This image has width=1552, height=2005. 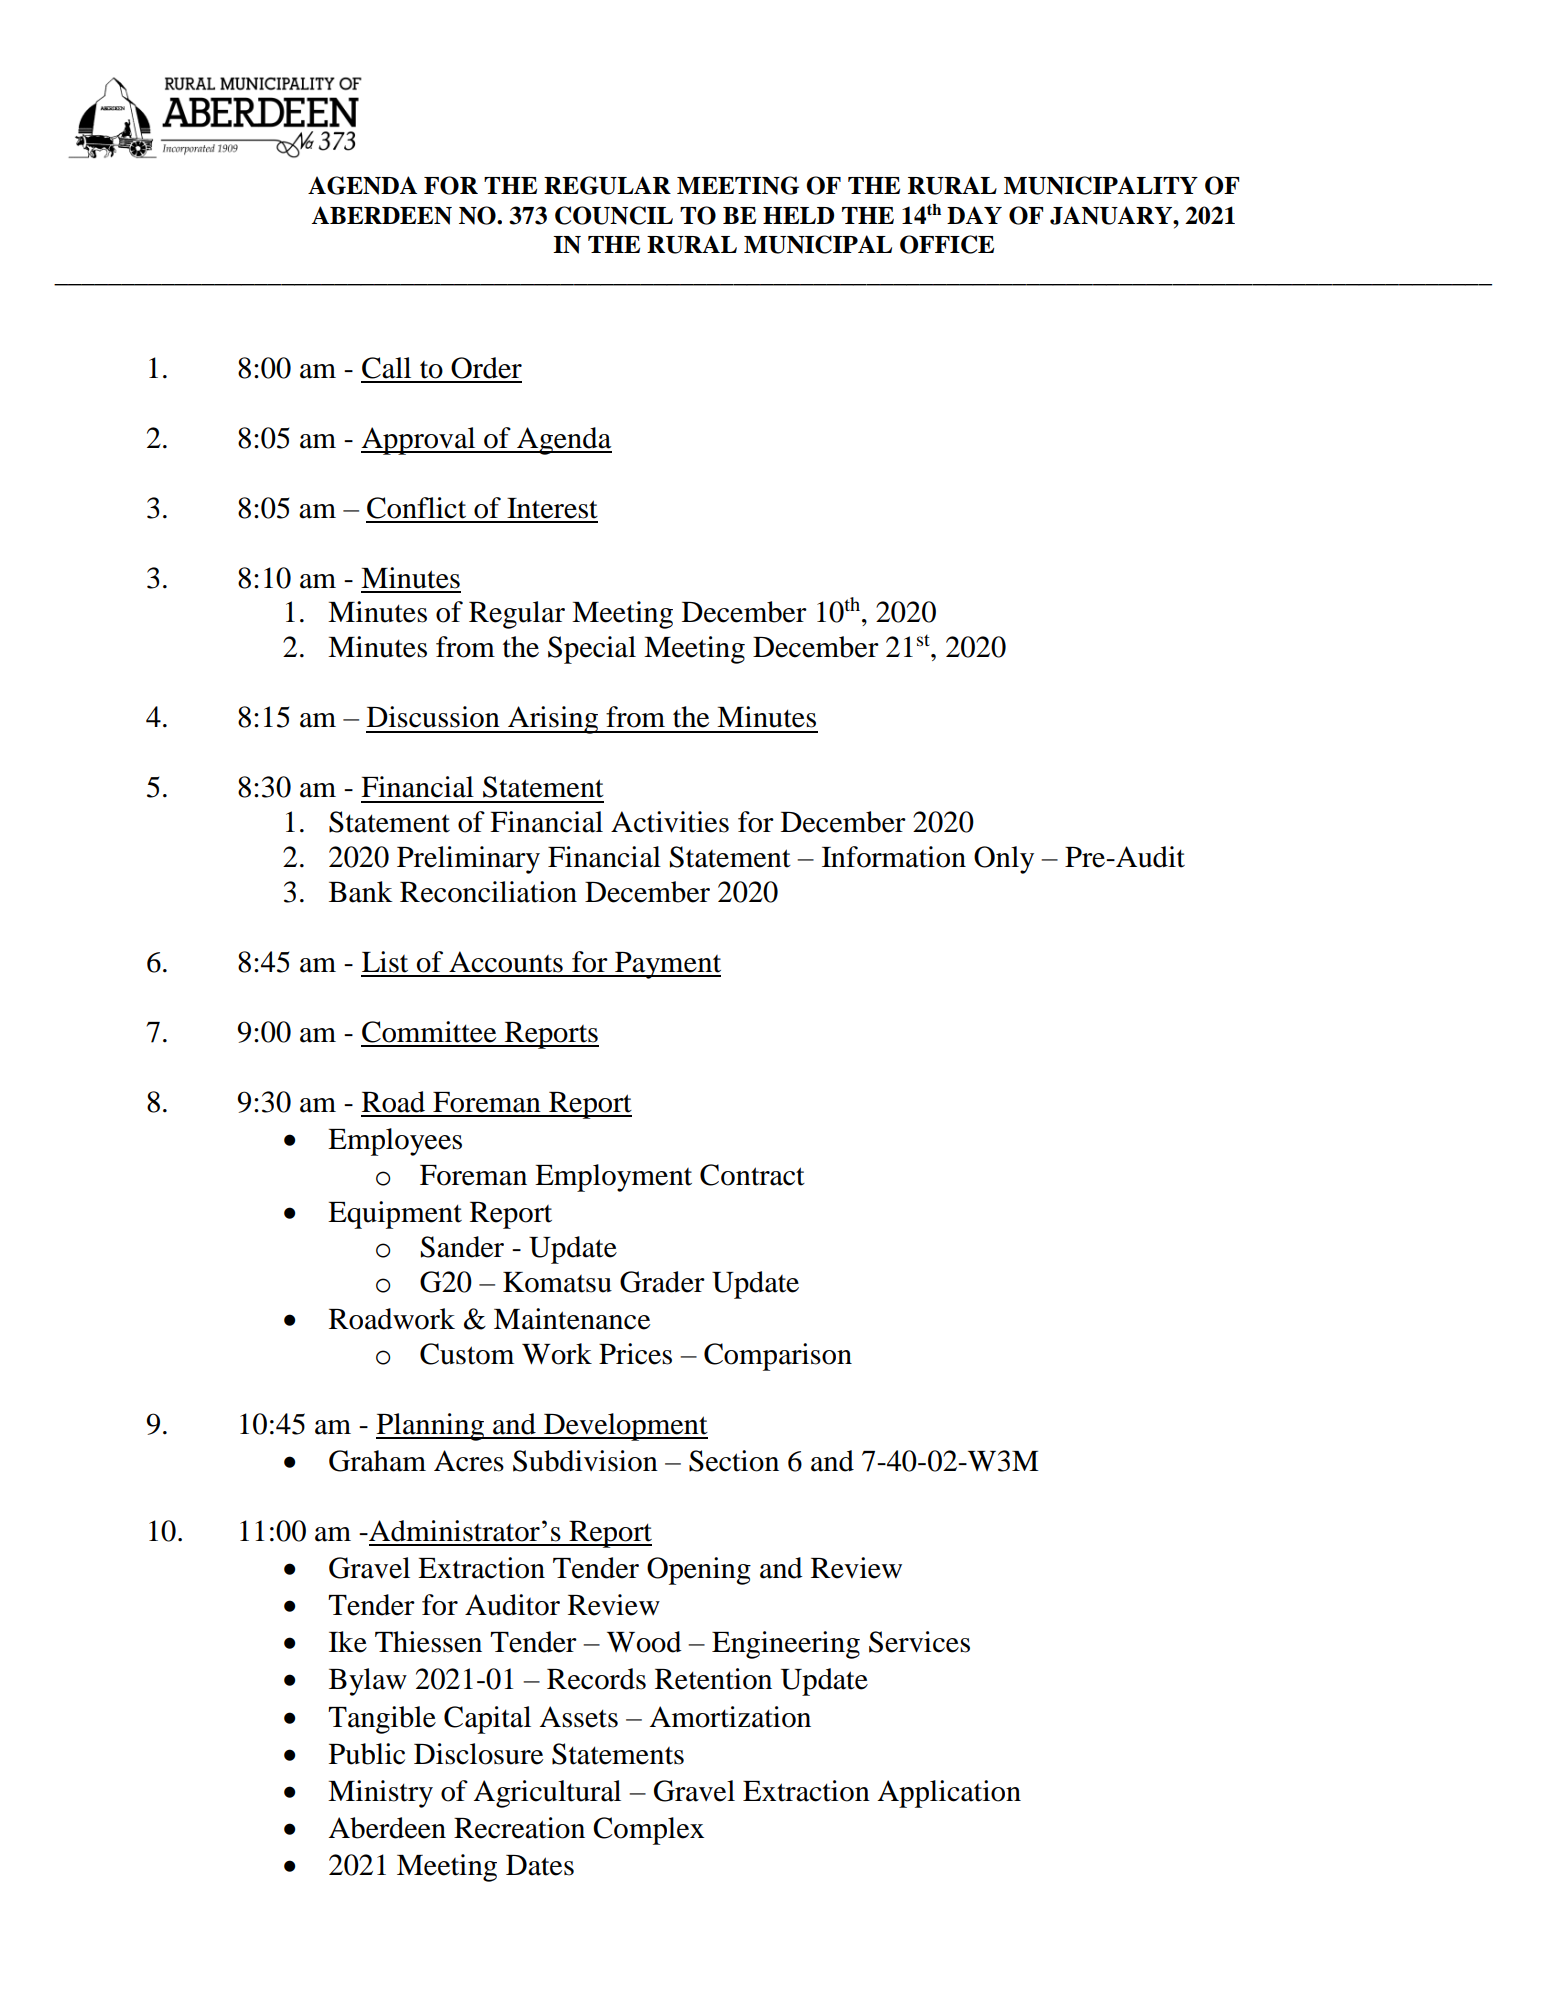 I want to click on Services, so click(x=919, y=1642).
